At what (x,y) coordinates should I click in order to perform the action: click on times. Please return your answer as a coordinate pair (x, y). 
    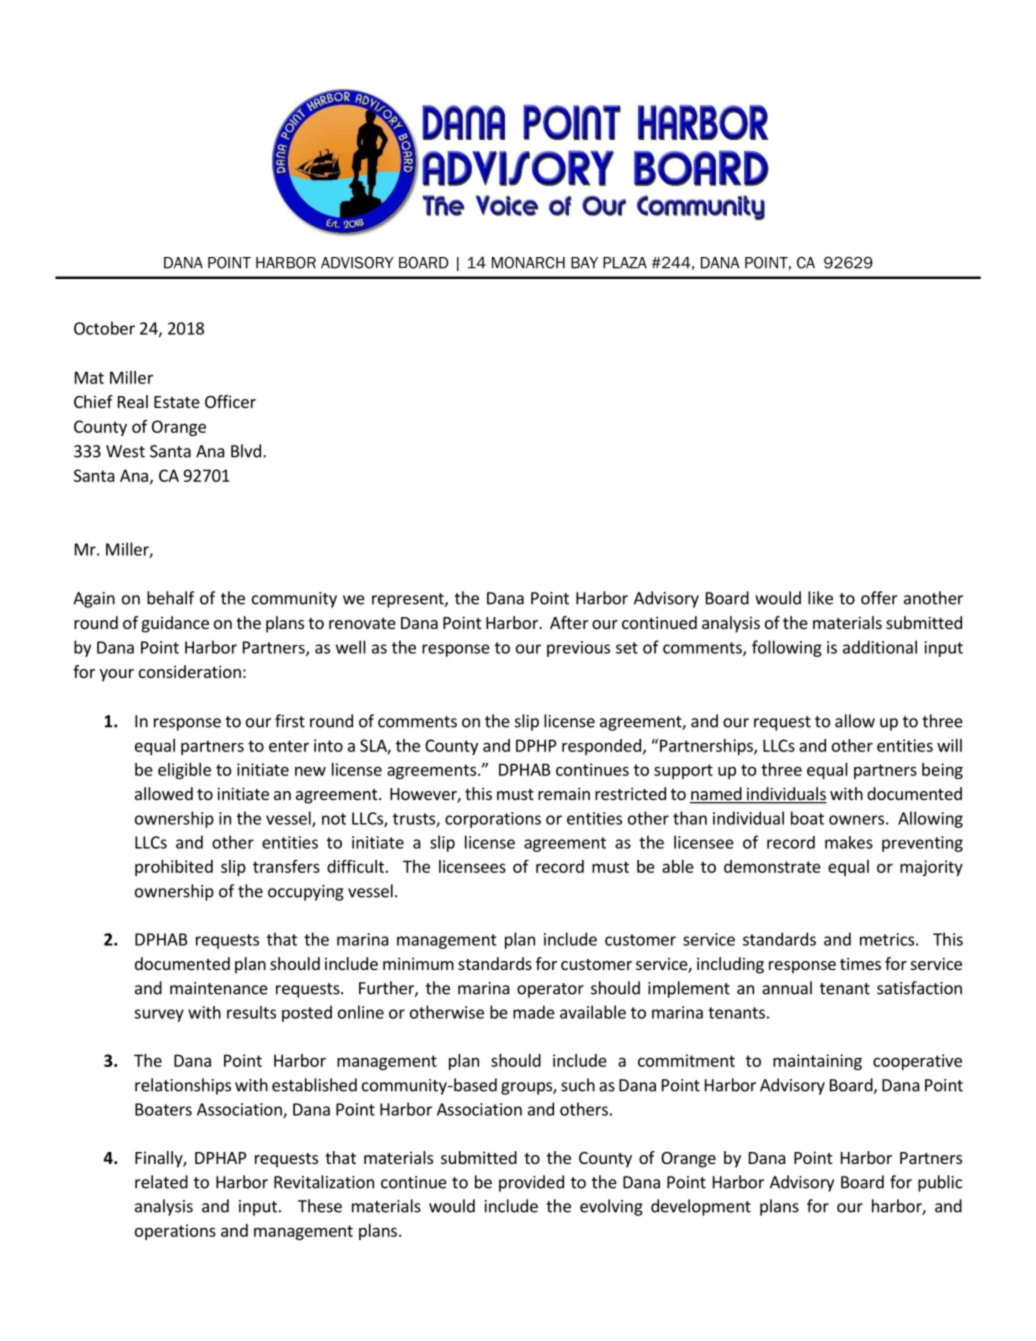
    Looking at the image, I should click on (860, 963).
